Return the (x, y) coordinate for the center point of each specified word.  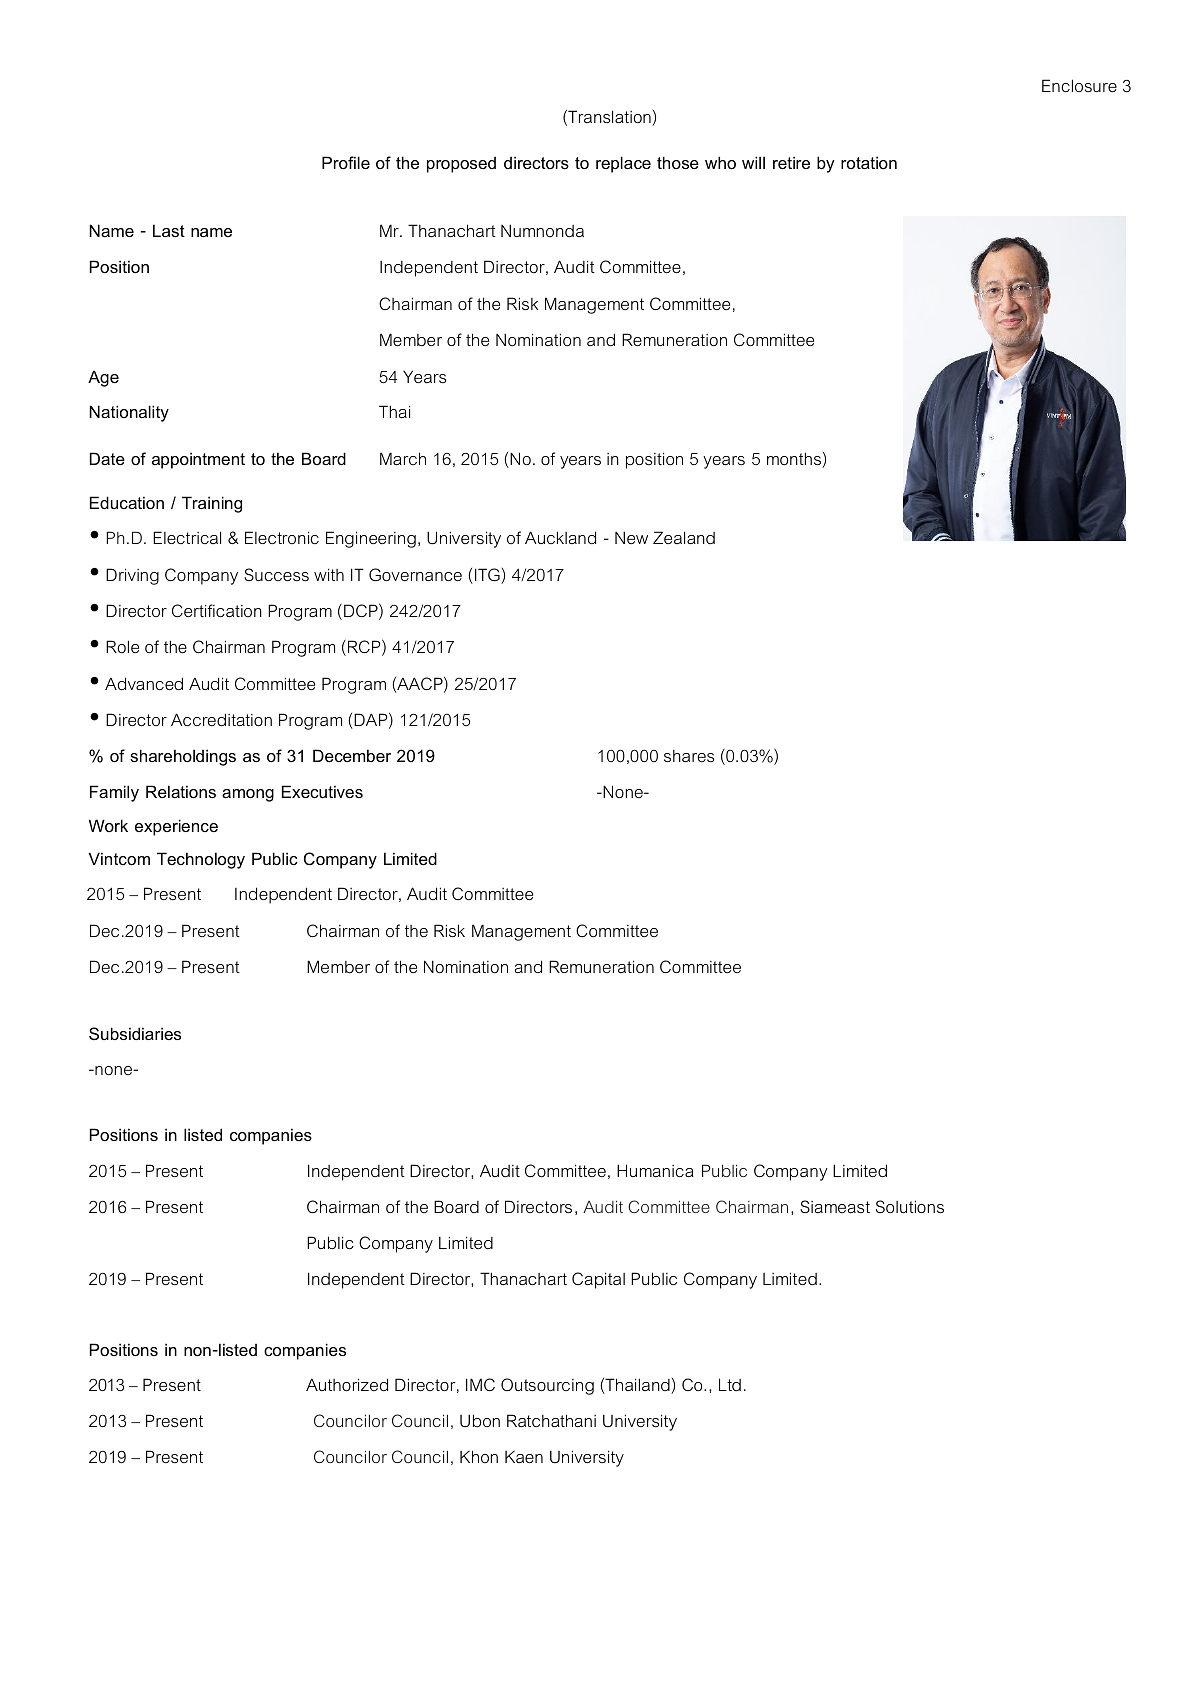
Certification (217, 610)
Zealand (684, 537)
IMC (480, 1384)
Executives (322, 791)
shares (689, 756)
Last (169, 230)
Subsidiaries (135, 1033)
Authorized (347, 1384)
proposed (461, 165)
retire (791, 162)
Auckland (560, 537)
